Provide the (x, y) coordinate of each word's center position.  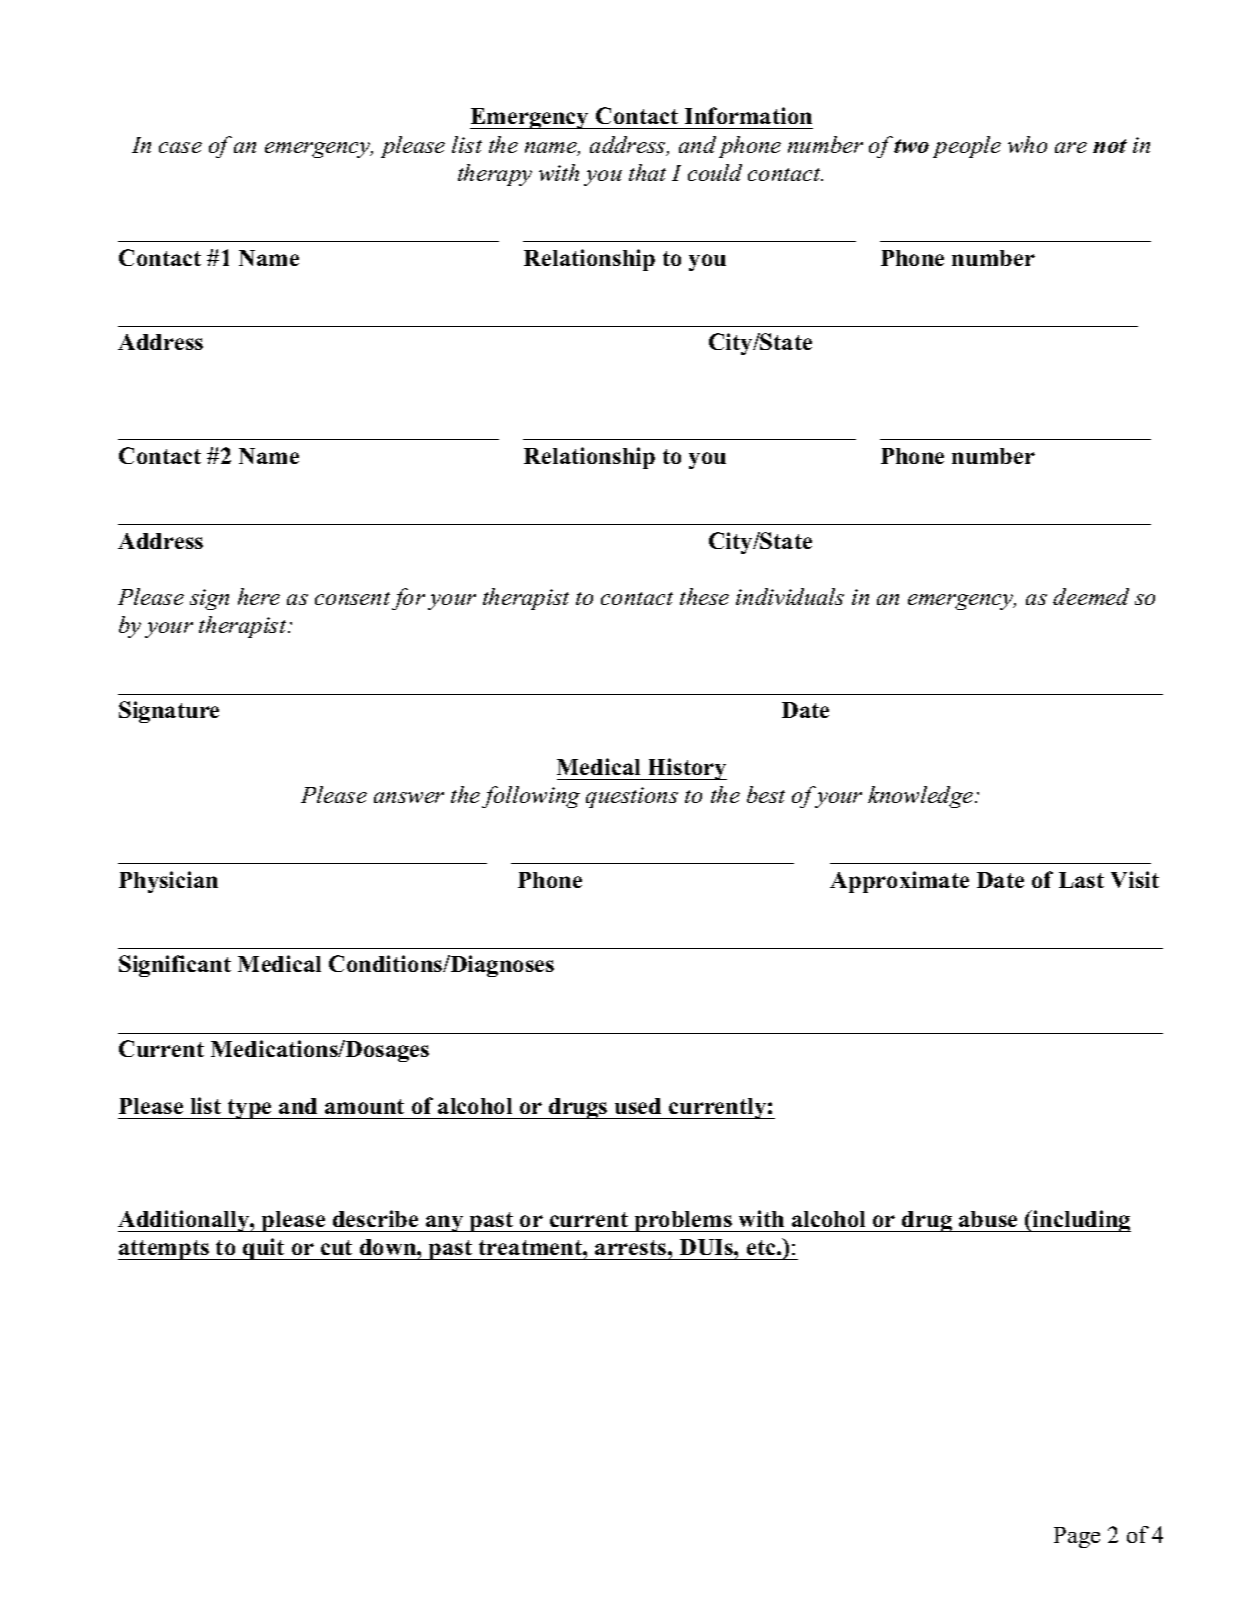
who (1027, 144)
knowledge (922, 797)
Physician (168, 882)
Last (1081, 880)
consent (352, 598)
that (647, 172)
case (180, 147)
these (704, 596)
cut (336, 1247)
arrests (632, 1247)
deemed (1091, 596)
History (686, 769)
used (638, 1106)
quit (264, 1249)
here (259, 596)
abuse (988, 1219)
